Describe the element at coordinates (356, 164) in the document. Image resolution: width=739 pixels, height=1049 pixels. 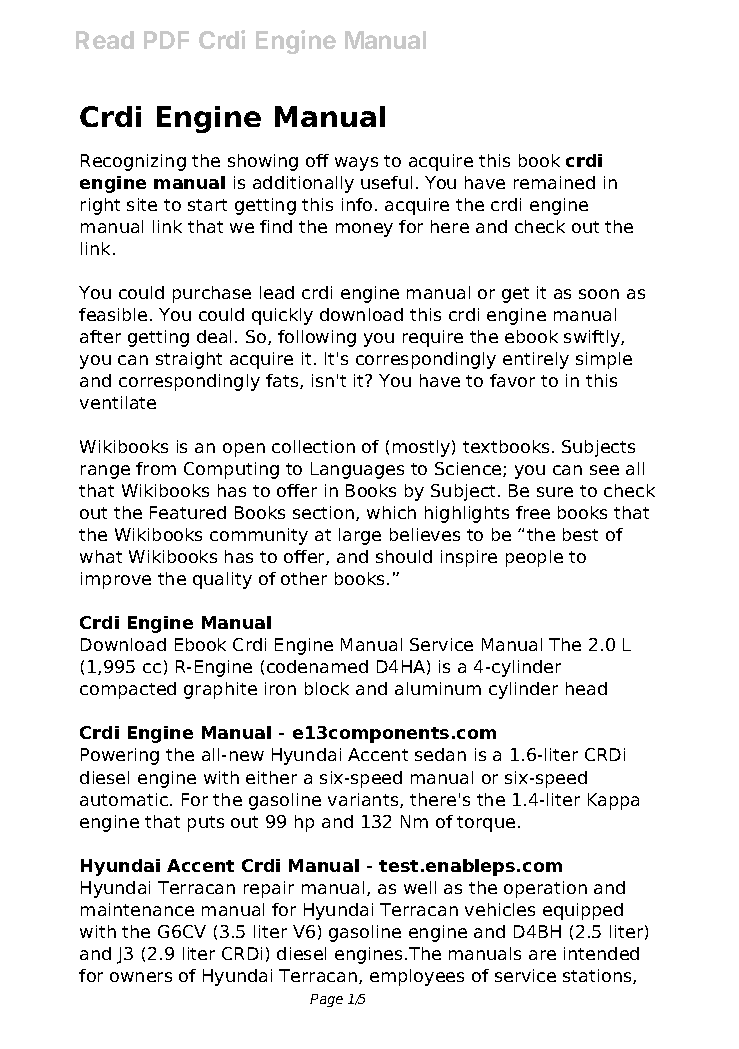
I see `ways` at that location.
